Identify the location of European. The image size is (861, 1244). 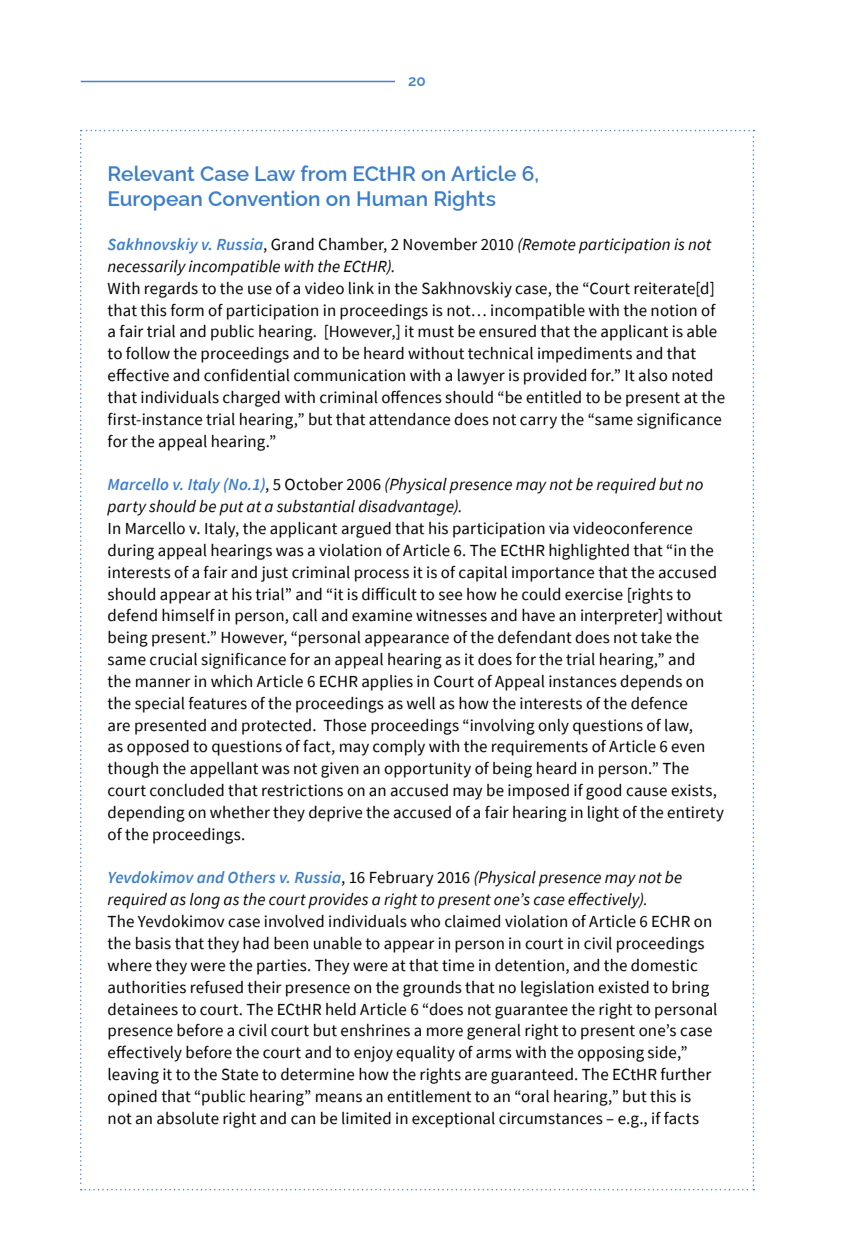
(155, 201).
